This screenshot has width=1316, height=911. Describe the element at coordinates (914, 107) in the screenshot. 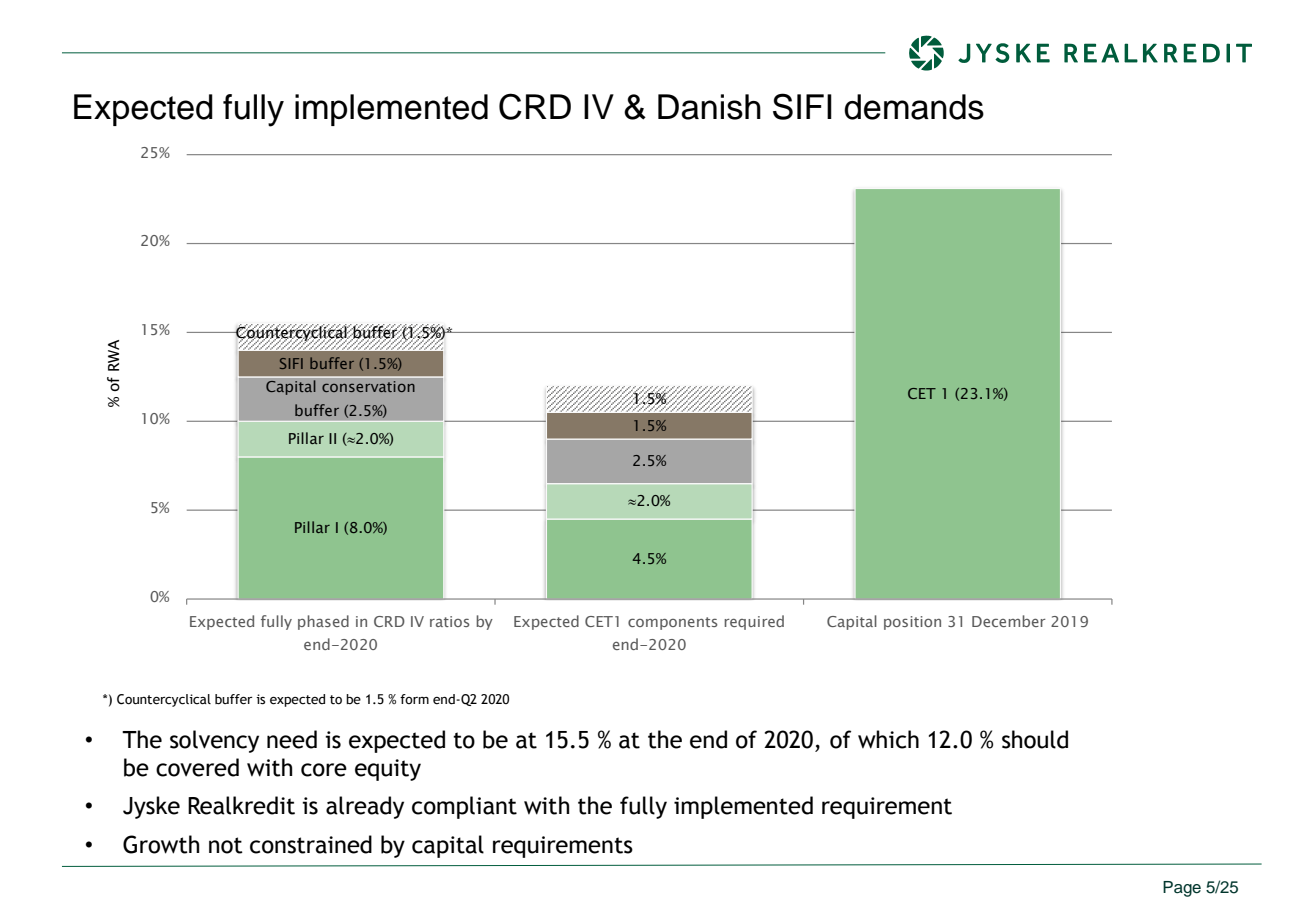

I see `demands` at that location.
